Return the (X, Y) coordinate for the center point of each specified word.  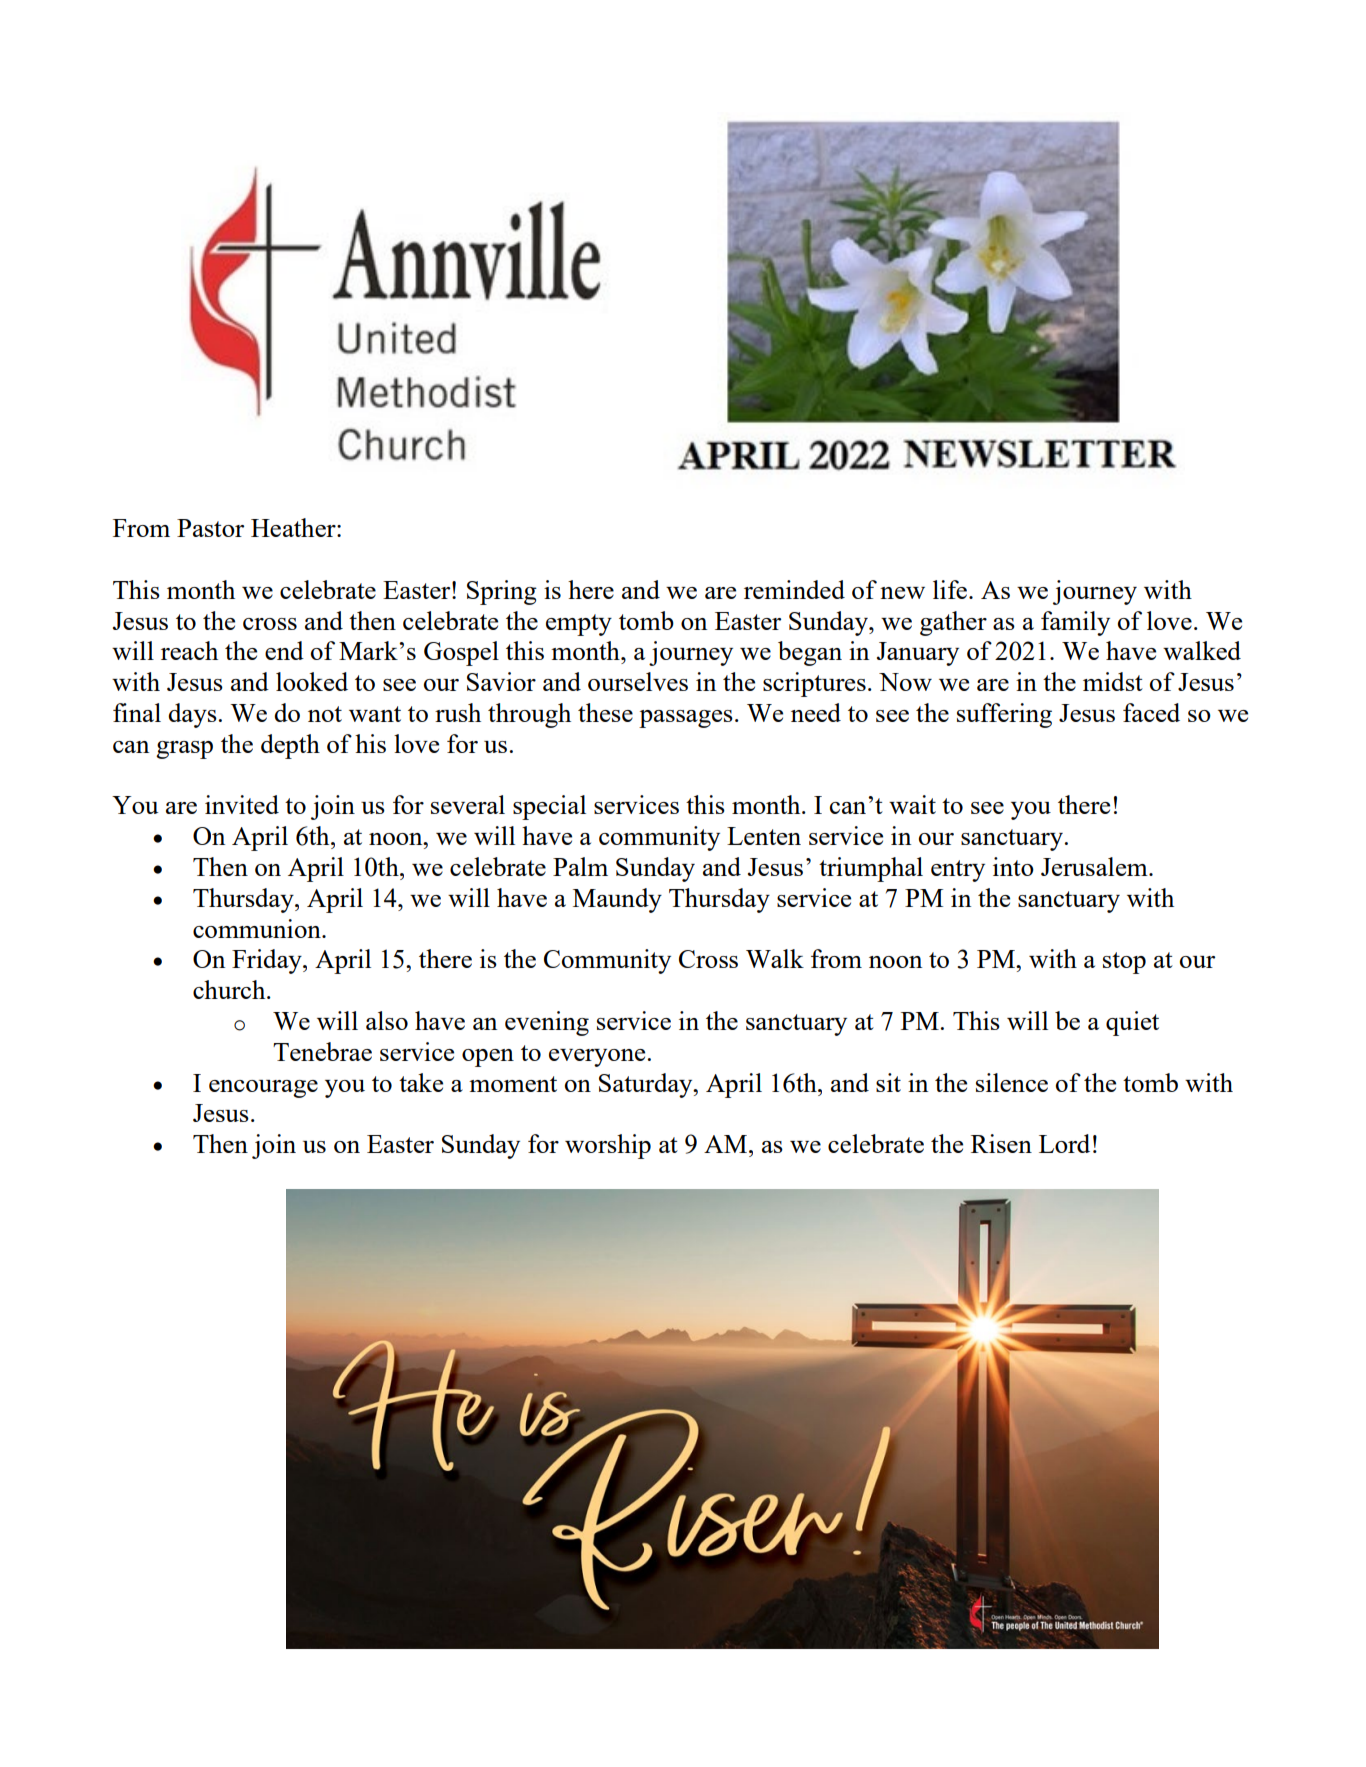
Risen (1001, 1143)
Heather (294, 527)
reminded (794, 589)
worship (608, 1146)
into (1013, 866)
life (951, 589)
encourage (263, 1089)
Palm (580, 866)
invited (242, 804)
